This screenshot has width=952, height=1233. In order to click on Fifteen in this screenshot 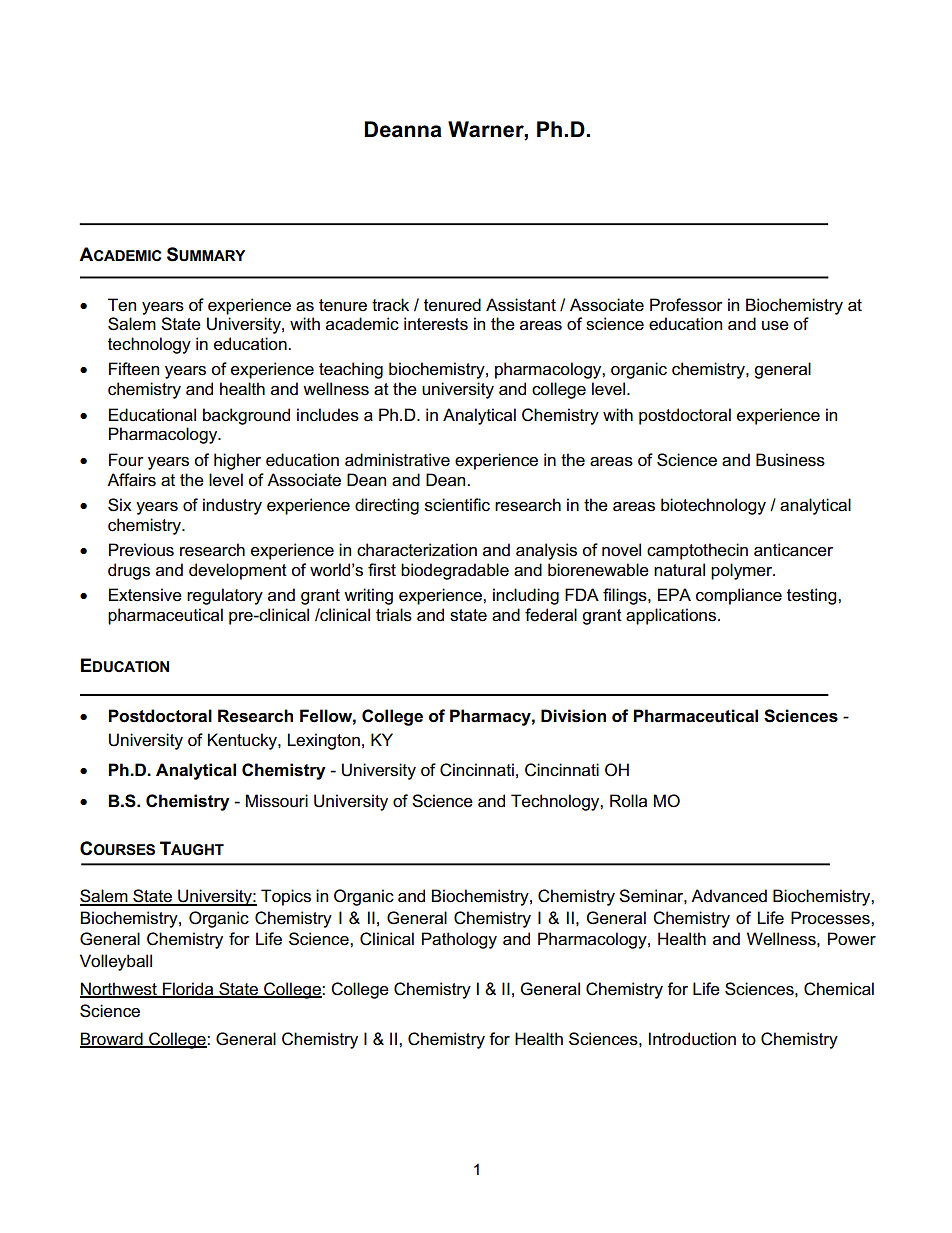, I will do `click(134, 369)`.
